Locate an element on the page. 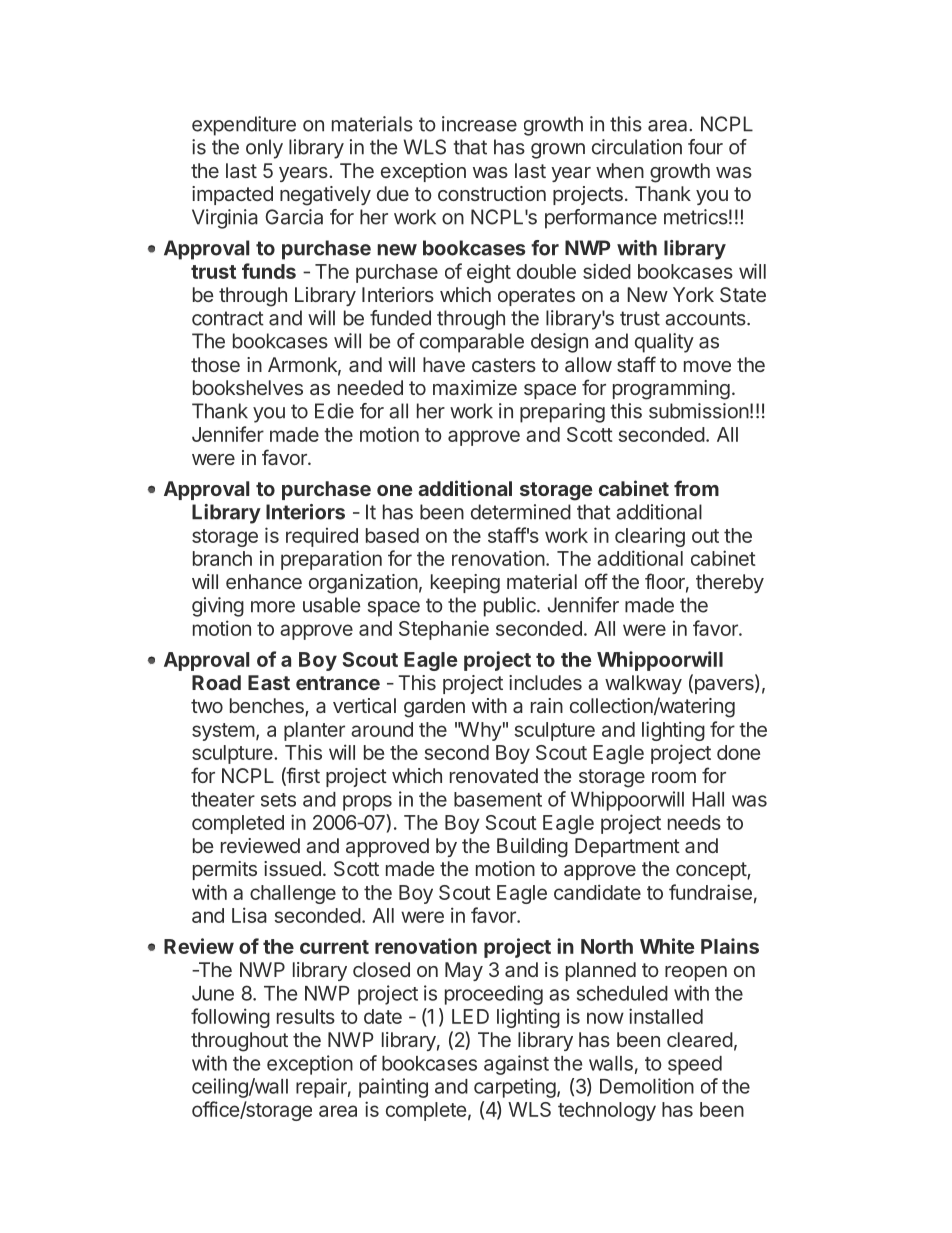  walkway is located at coordinates (643, 684).
